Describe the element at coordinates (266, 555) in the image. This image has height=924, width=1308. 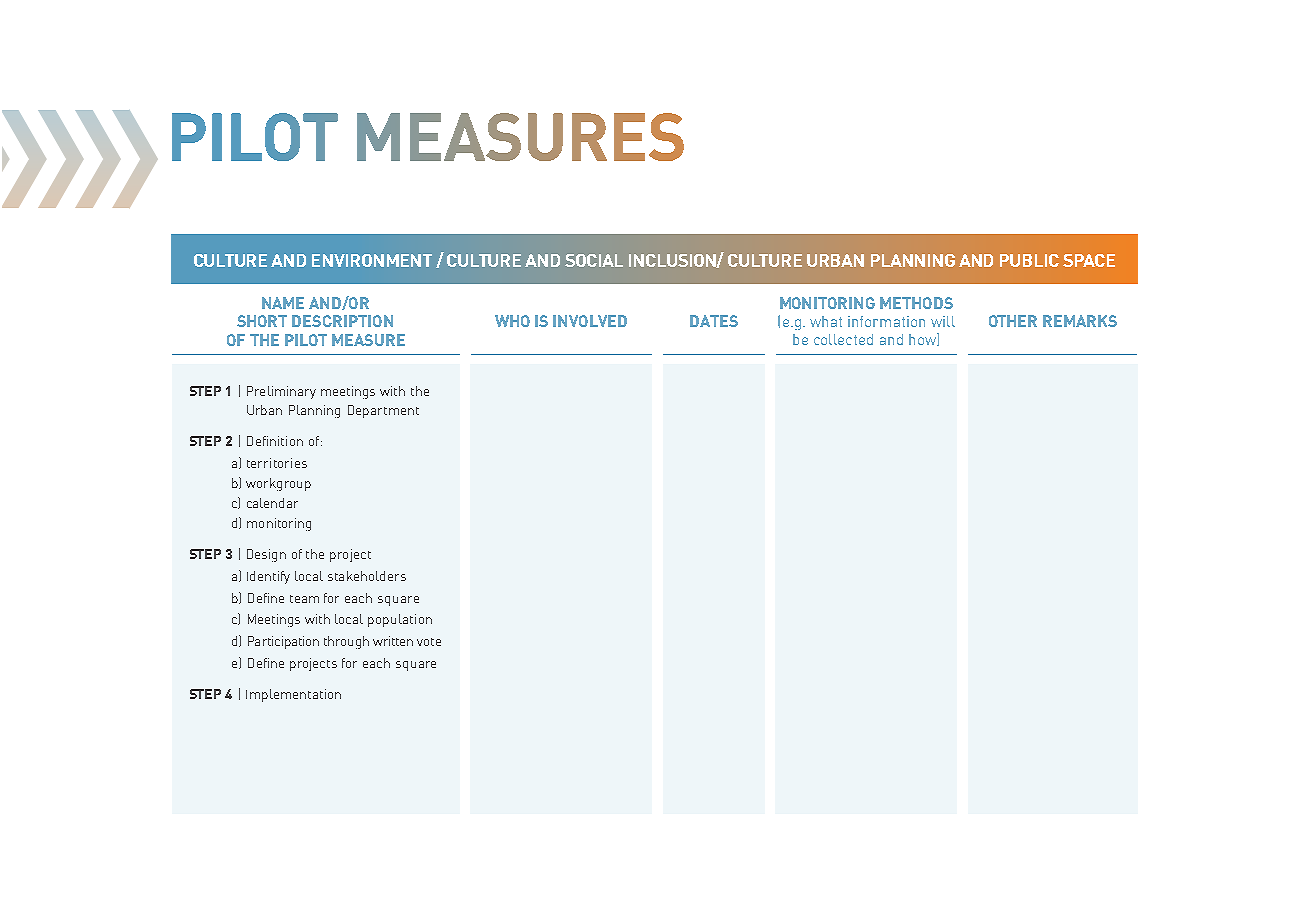
I see `Design` at that location.
